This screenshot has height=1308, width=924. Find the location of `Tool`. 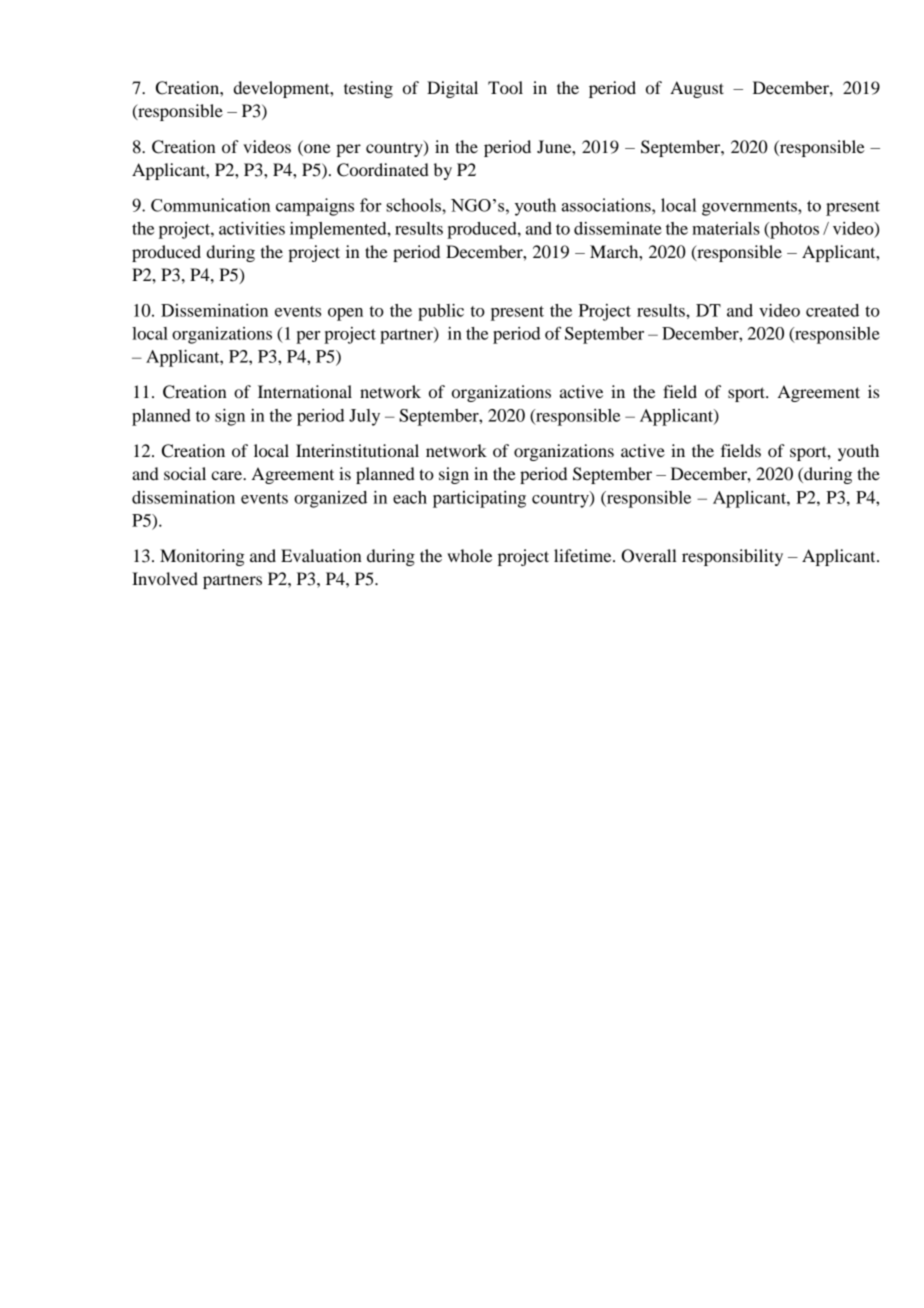

Tool is located at coordinates (505, 87).
